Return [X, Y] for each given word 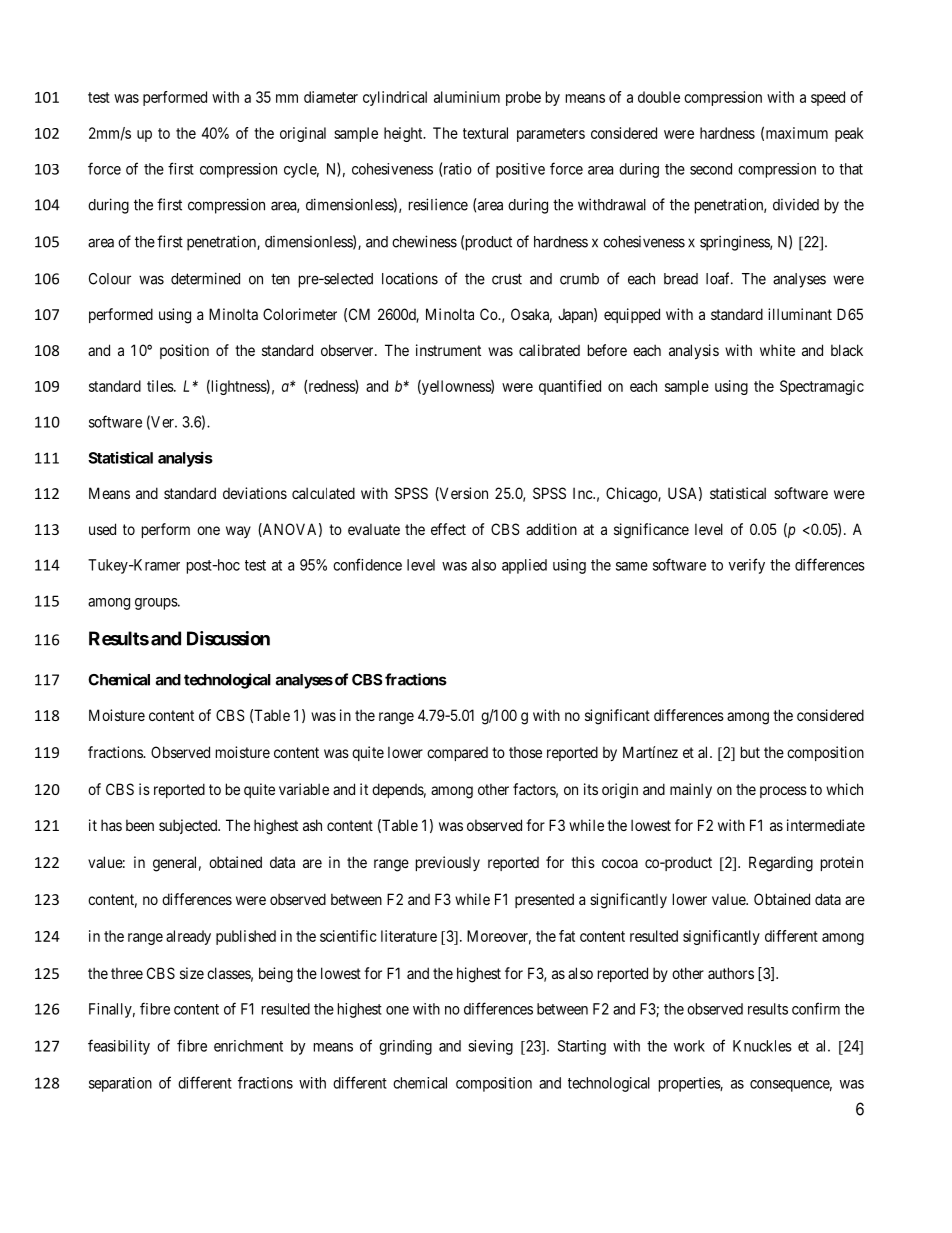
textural [485, 133]
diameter [331, 97]
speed [828, 98]
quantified [570, 387]
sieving [490, 1047]
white [777, 350]
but [750, 752]
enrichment [248, 1046]
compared [457, 754]
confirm [816, 1008]
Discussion [228, 638]
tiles [161, 386]
